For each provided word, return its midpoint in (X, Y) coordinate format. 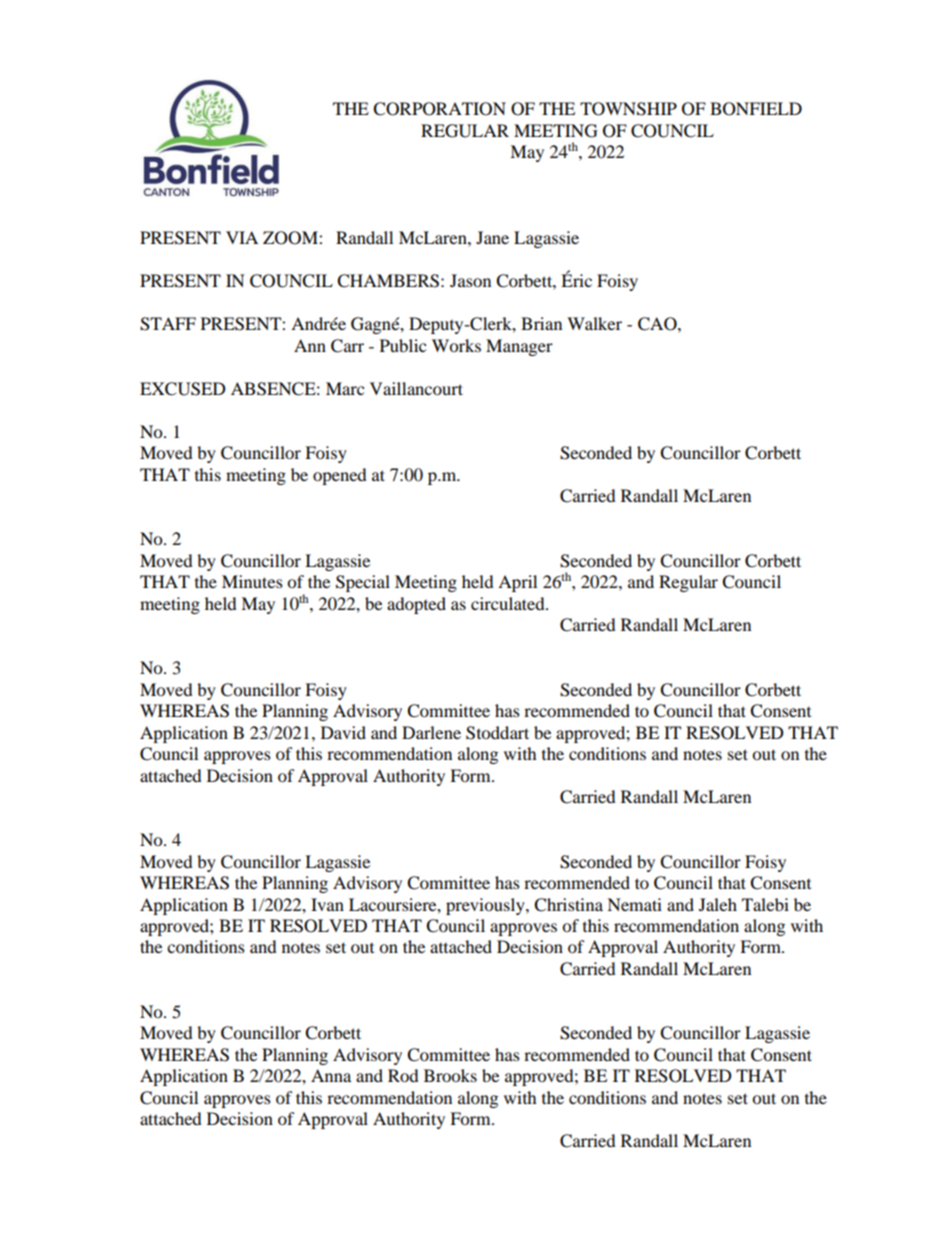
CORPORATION (439, 109)
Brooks (450, 1075)
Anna (331, 1075)
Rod (403, 1075)
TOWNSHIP (628, 109)
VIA (242, 237)
